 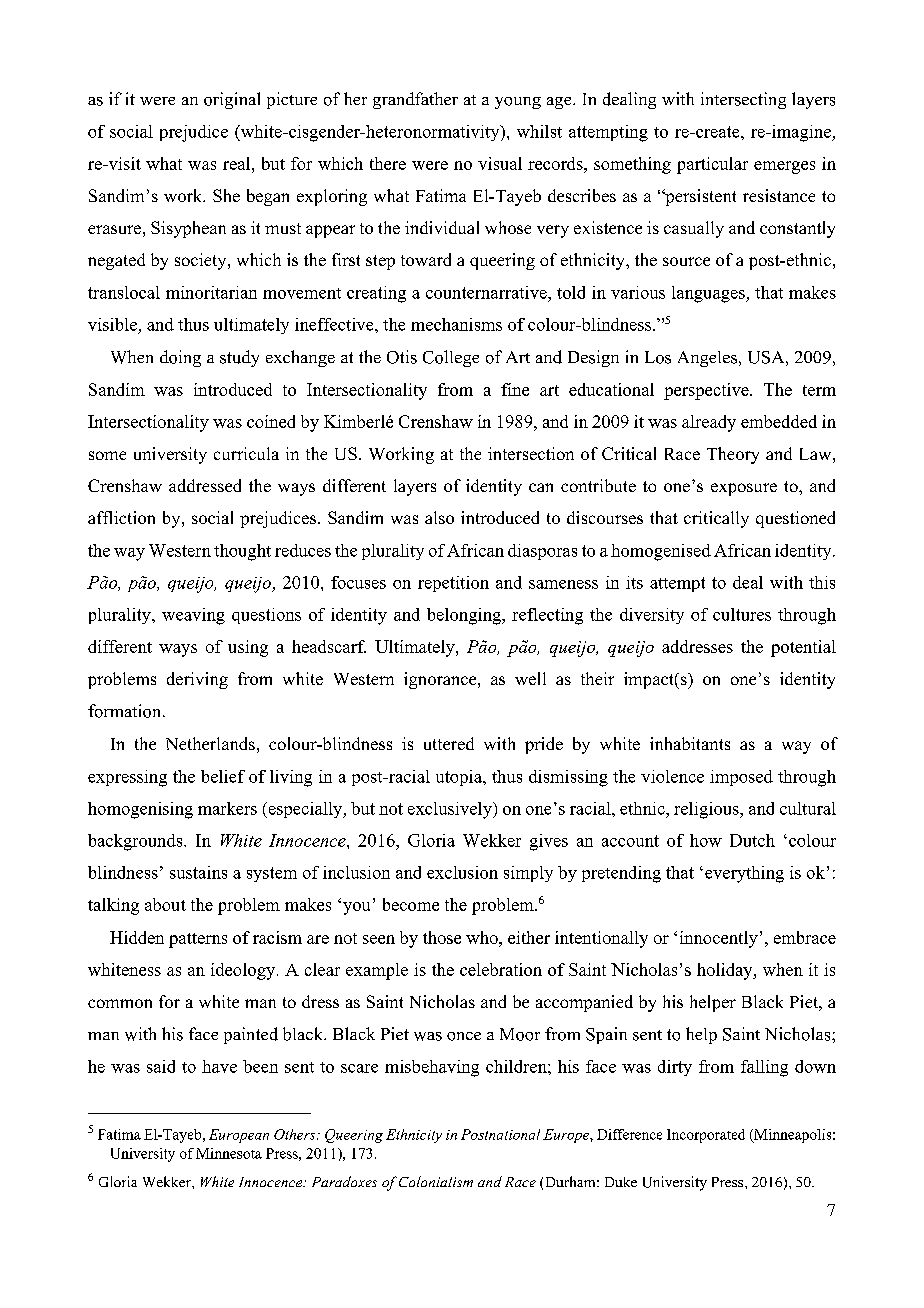 What do you see at coordinates (500, 163) in the screenshot?
I see `visual` at bounding box center [500, 163].
